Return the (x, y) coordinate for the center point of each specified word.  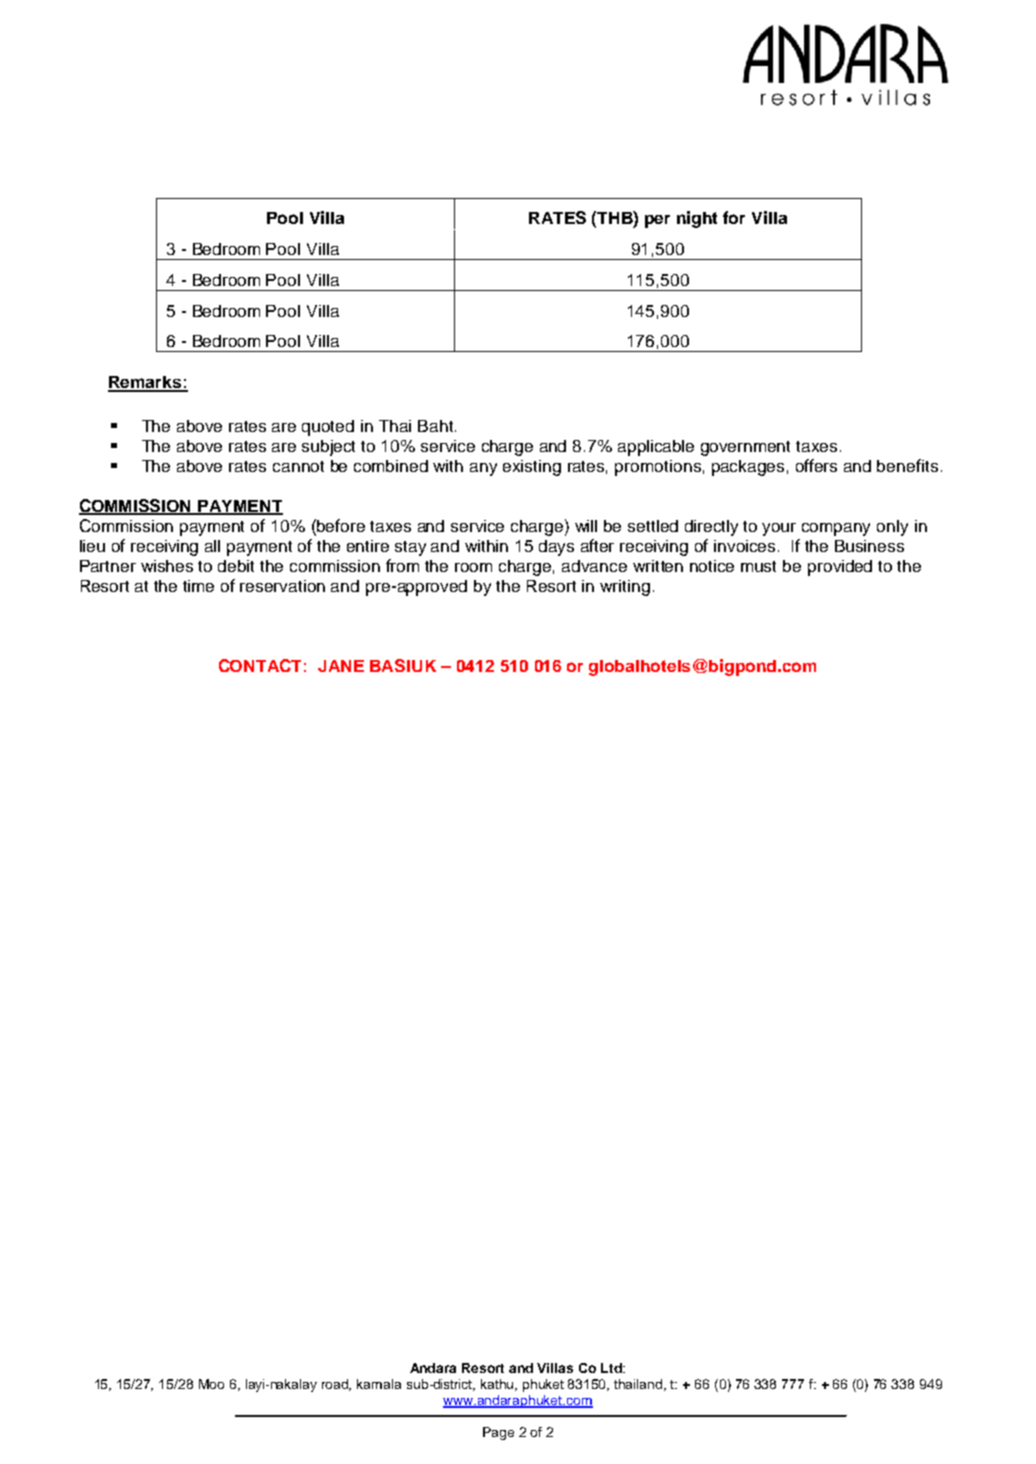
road (336, 1385)
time (198, 586)
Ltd (612, 1368)
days (556, 548)
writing (625, 588)
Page (498, 1433)
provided (840, 568)
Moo (211, 1384)
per (657, 221)
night (697, 219)
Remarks (145, 383)
